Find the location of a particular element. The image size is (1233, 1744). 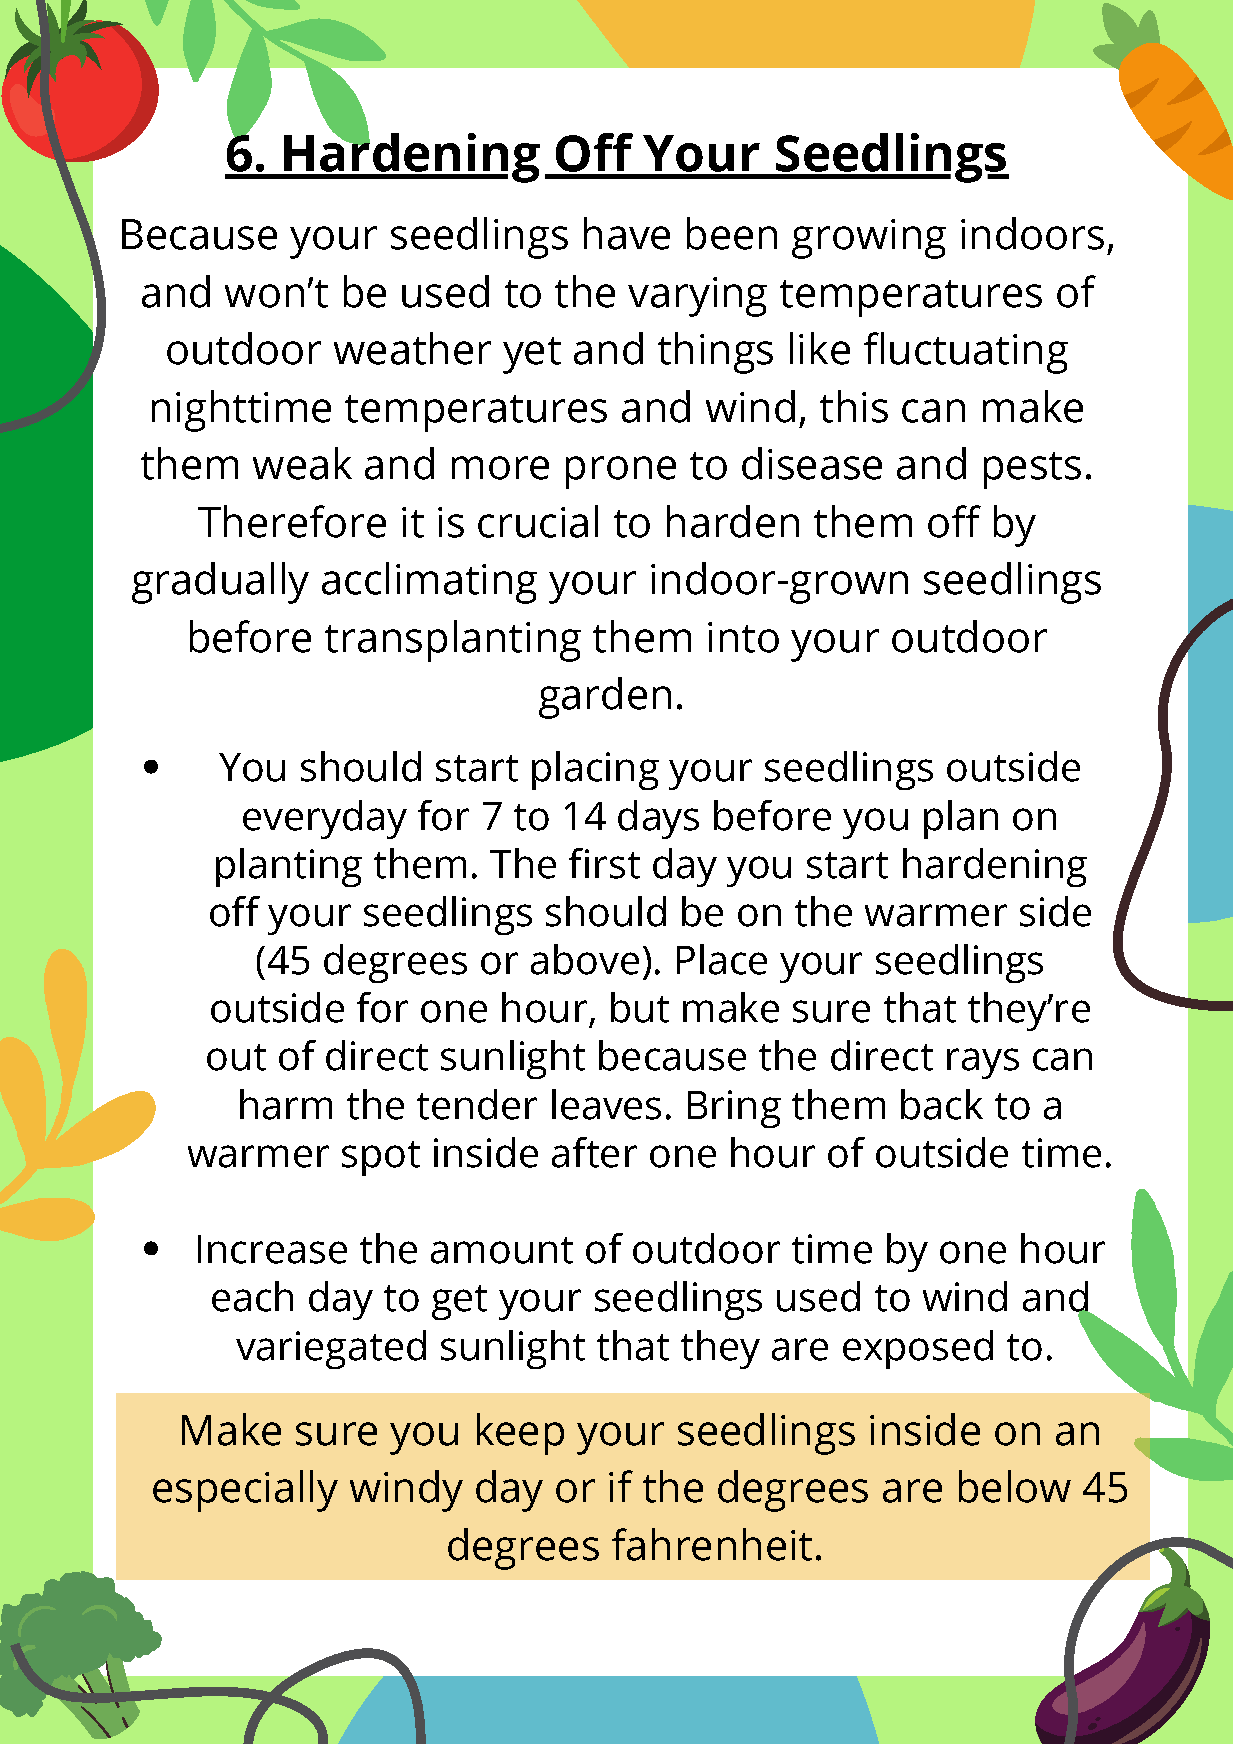

first is located at coordinates (604, 863).
